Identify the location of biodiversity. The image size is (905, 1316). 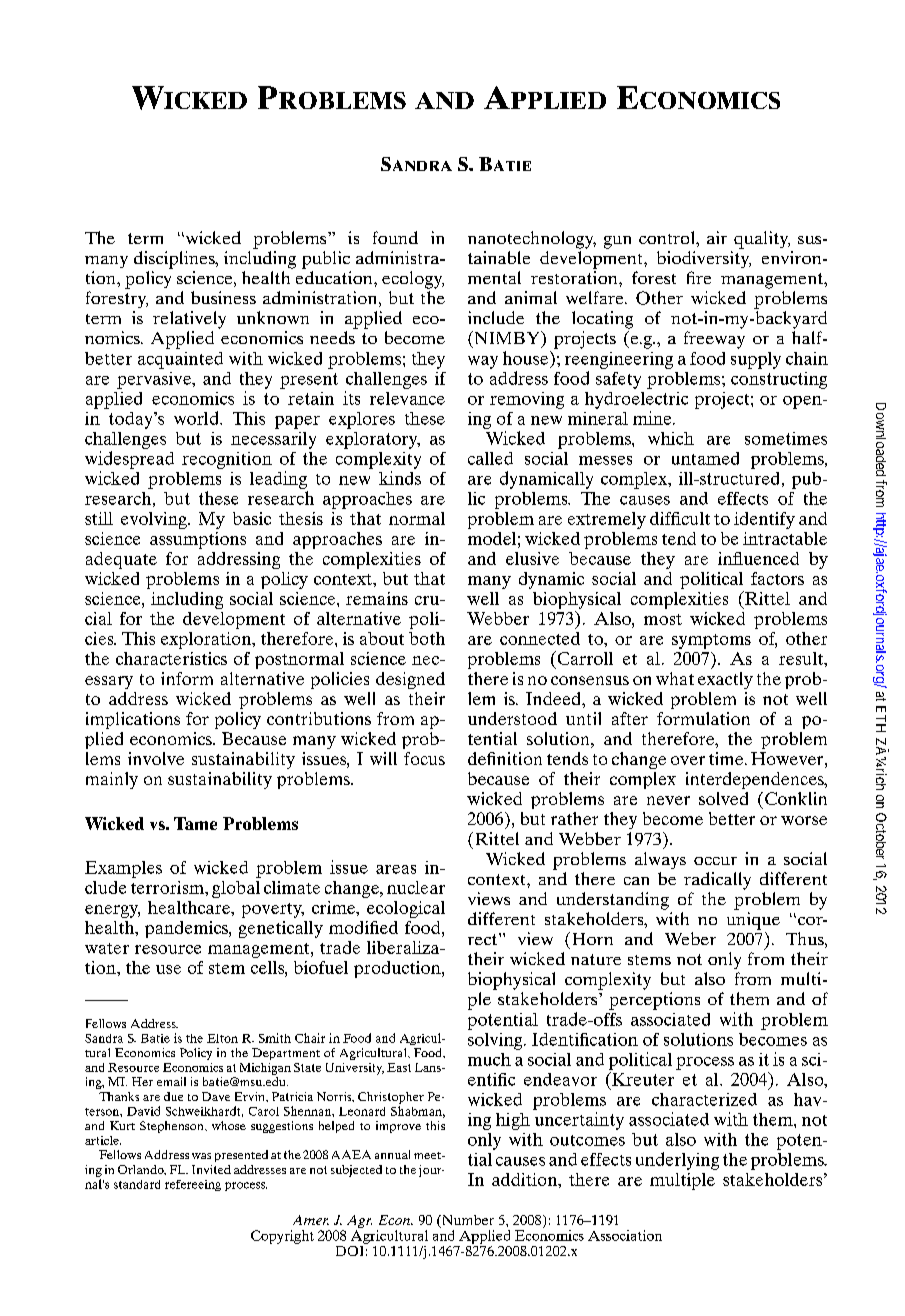
(704, 259).
